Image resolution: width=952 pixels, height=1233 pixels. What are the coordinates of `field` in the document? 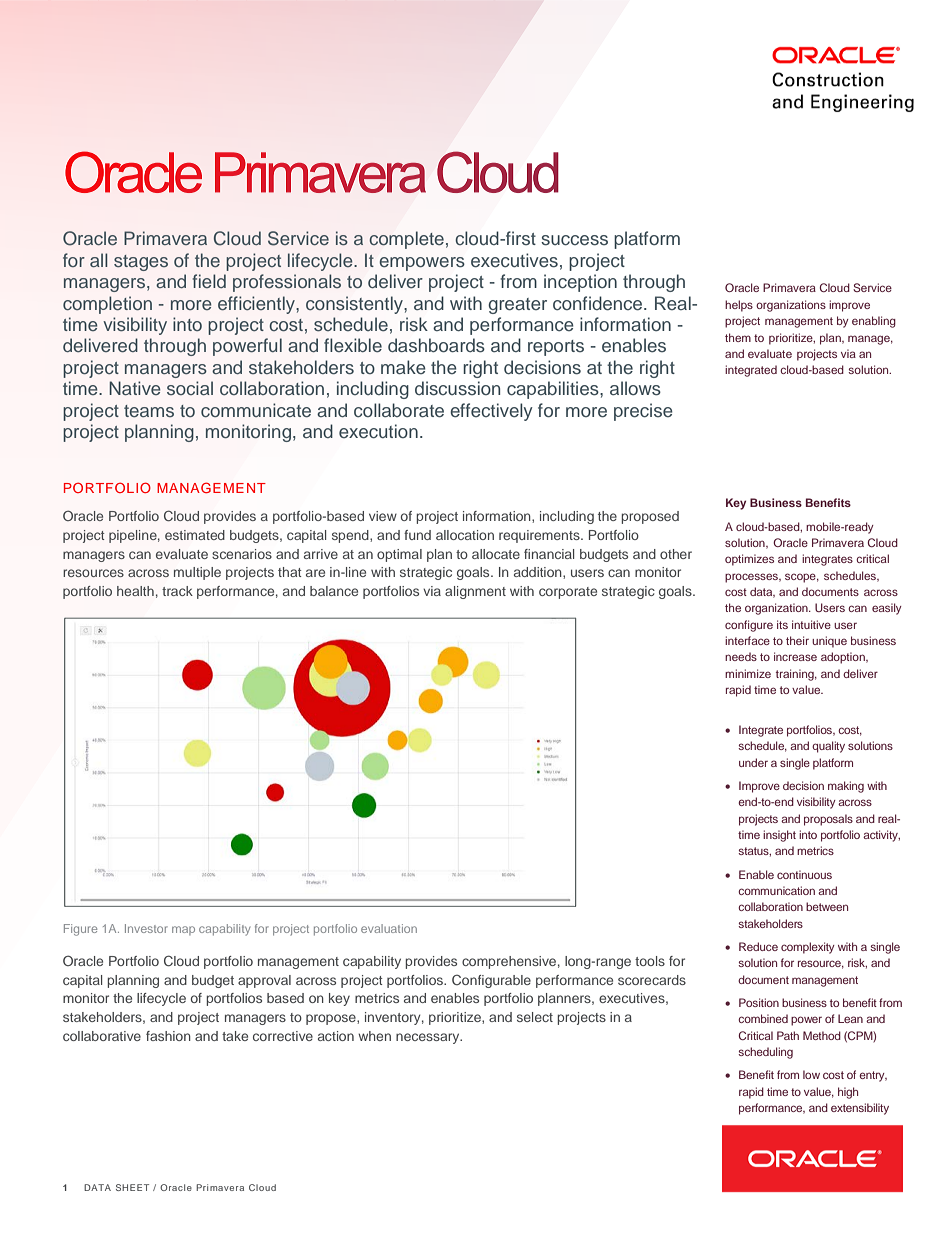 It's located at (209, 281).
